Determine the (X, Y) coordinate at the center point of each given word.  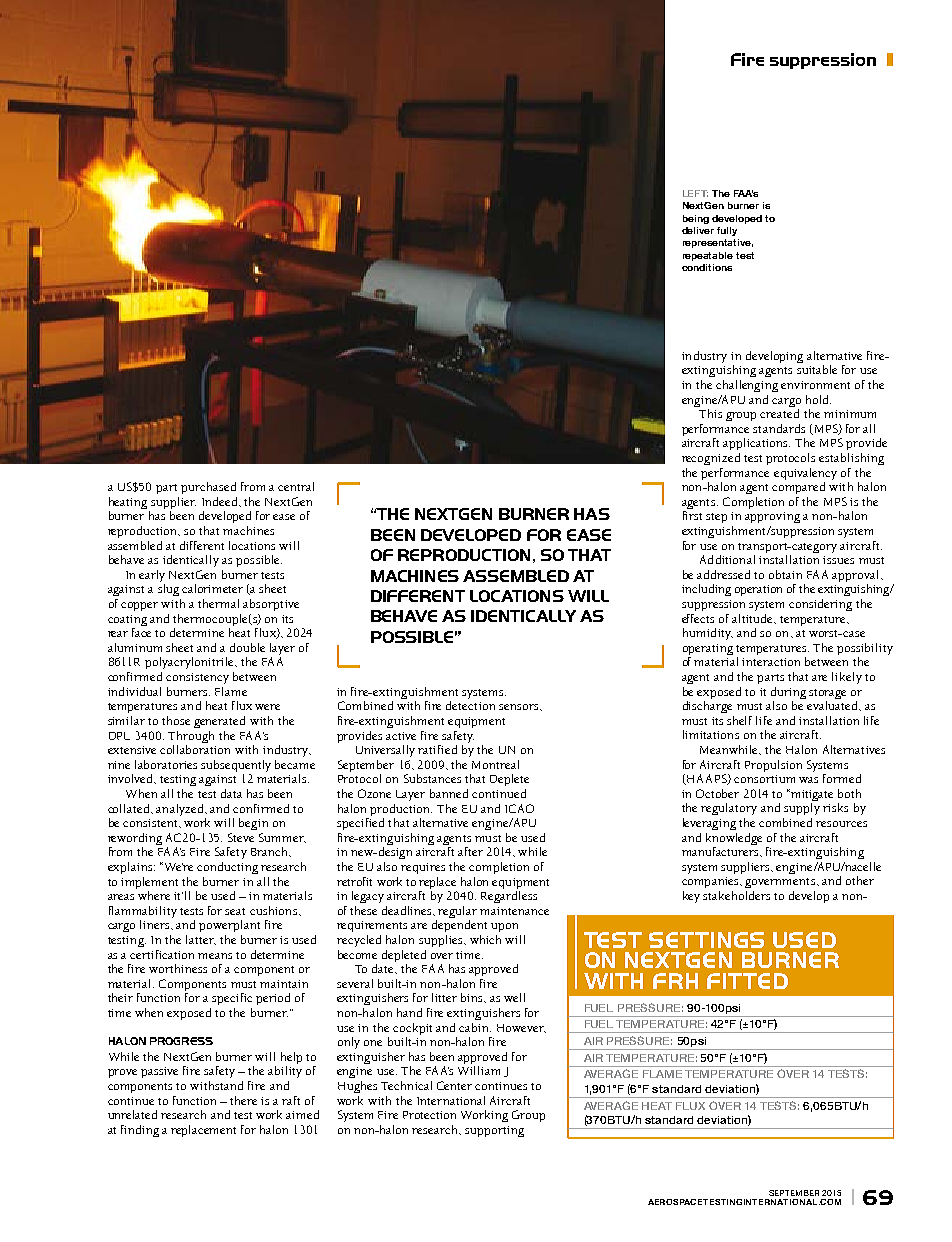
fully (727, 231)
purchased (208, 488)
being (696, 219)
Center (454, 1085)
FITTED (747, 981)
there (243, 1100)
